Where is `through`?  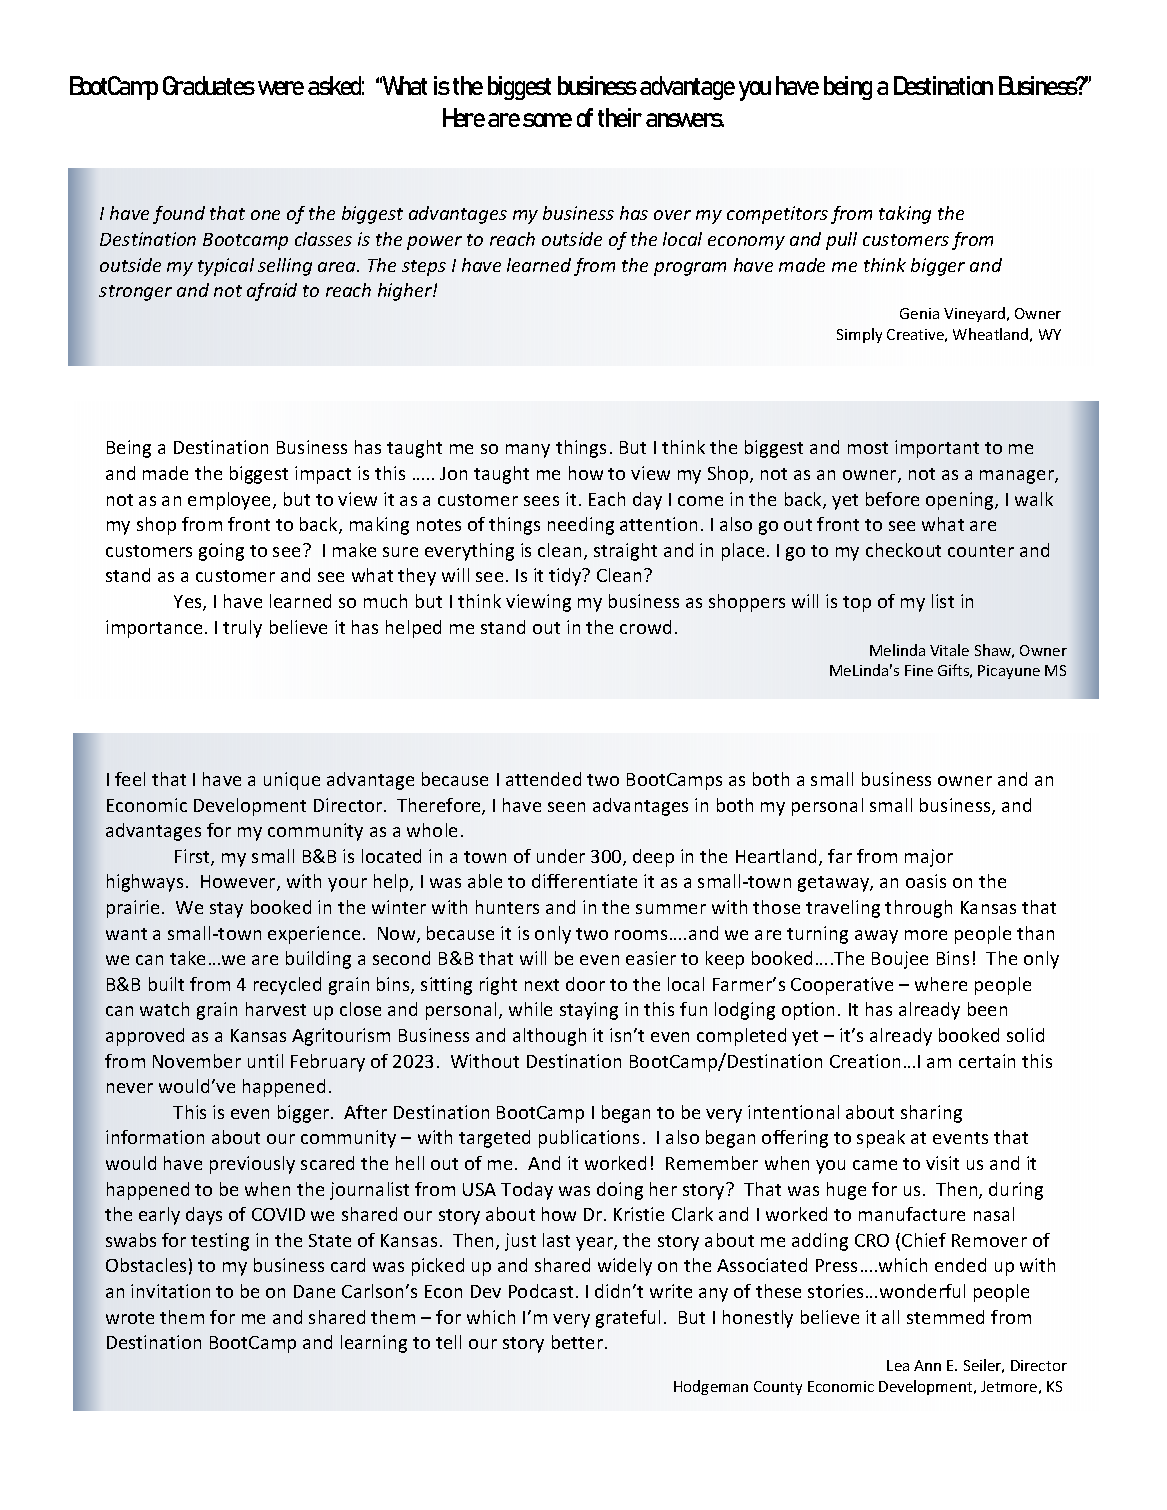
through is located at coordinates (918, 909).
